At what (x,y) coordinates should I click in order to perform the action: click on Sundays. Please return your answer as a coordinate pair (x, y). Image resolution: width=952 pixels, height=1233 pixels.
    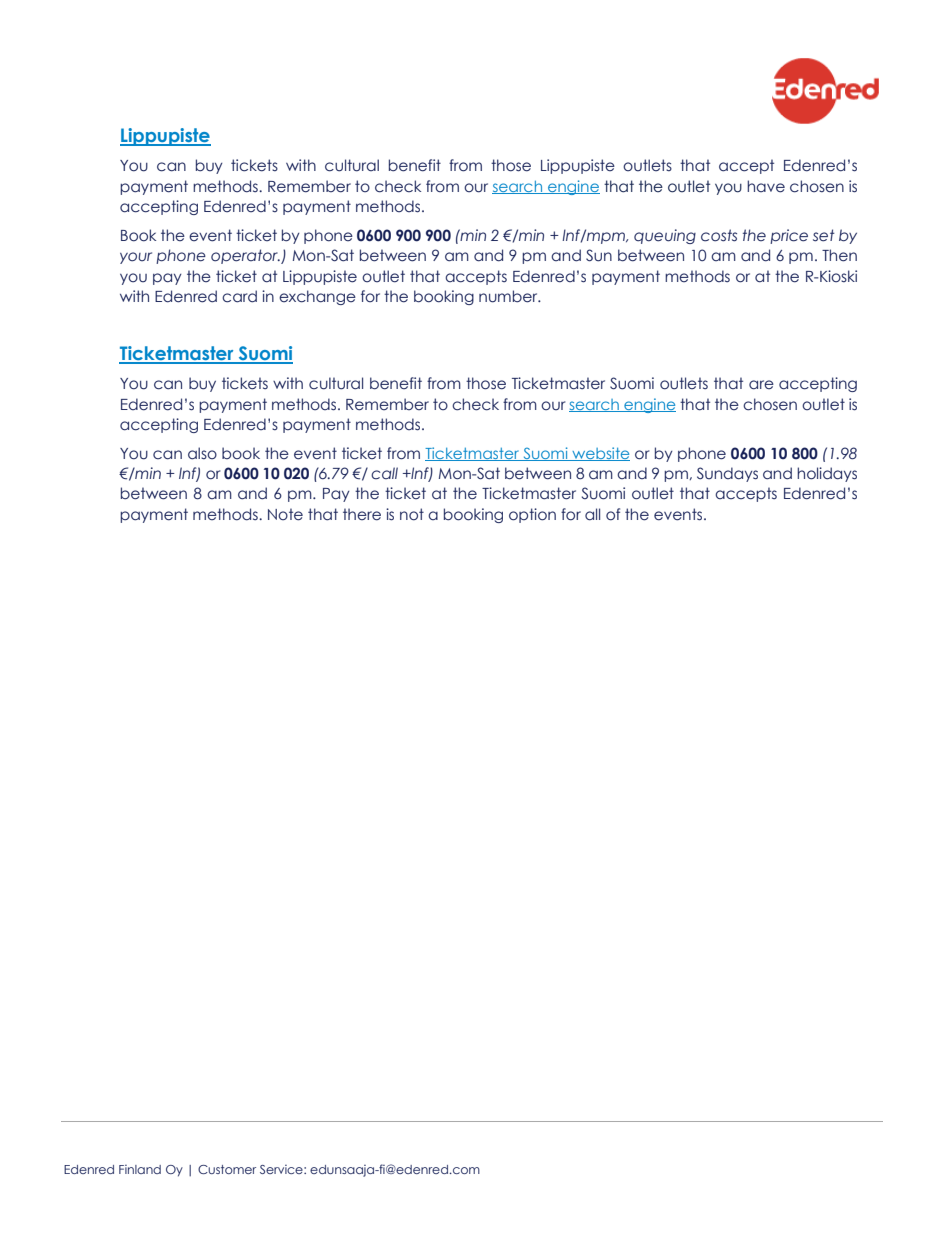
    Looking at the image, I should click on (727, 474).
